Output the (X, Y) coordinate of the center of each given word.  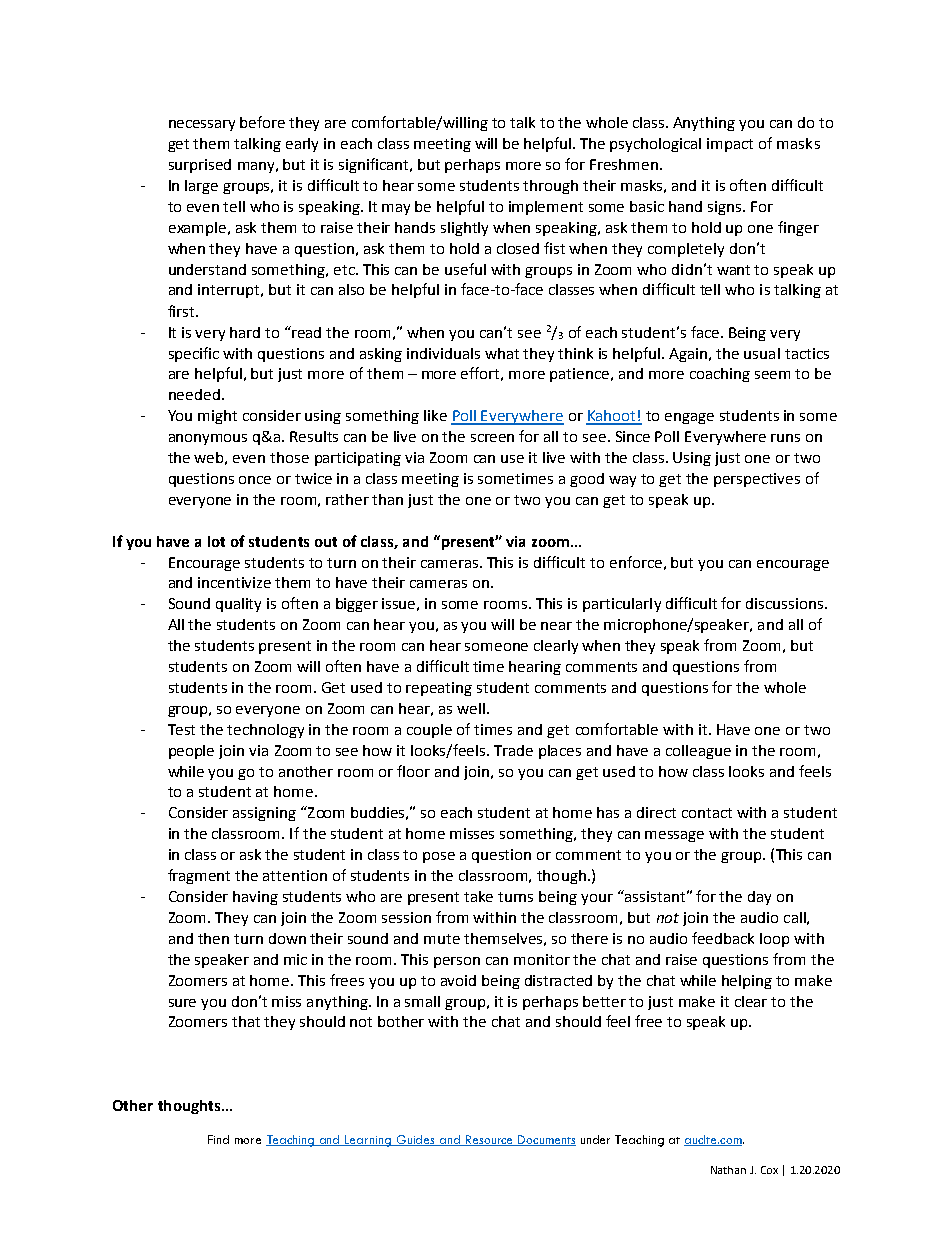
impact (730, 145)
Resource (490, 1140)
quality (238, 605)
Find (218, 1139)
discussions (786, 603)
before (262, 122)
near (556, 626)
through (550, 187)
